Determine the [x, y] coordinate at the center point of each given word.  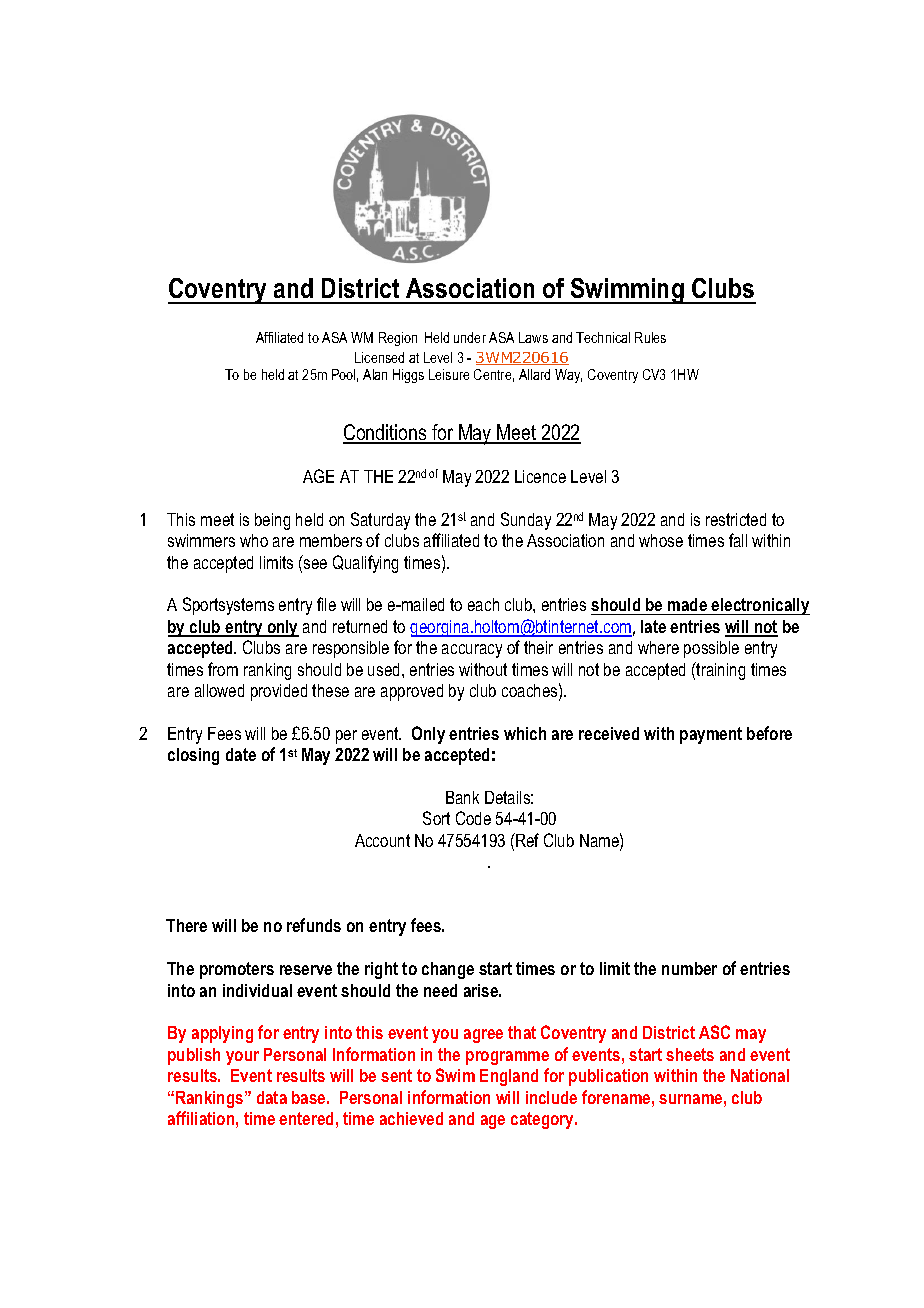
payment [711, 735]
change [448, 970]
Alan [375, 374]
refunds [314, 925]
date [241, 754]
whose [661, 540]
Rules [650, 337]
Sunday [526, 521]
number [689, 968]
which [525, 733]
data [272, 1097]
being [272, 521]
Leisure [449, 374]
